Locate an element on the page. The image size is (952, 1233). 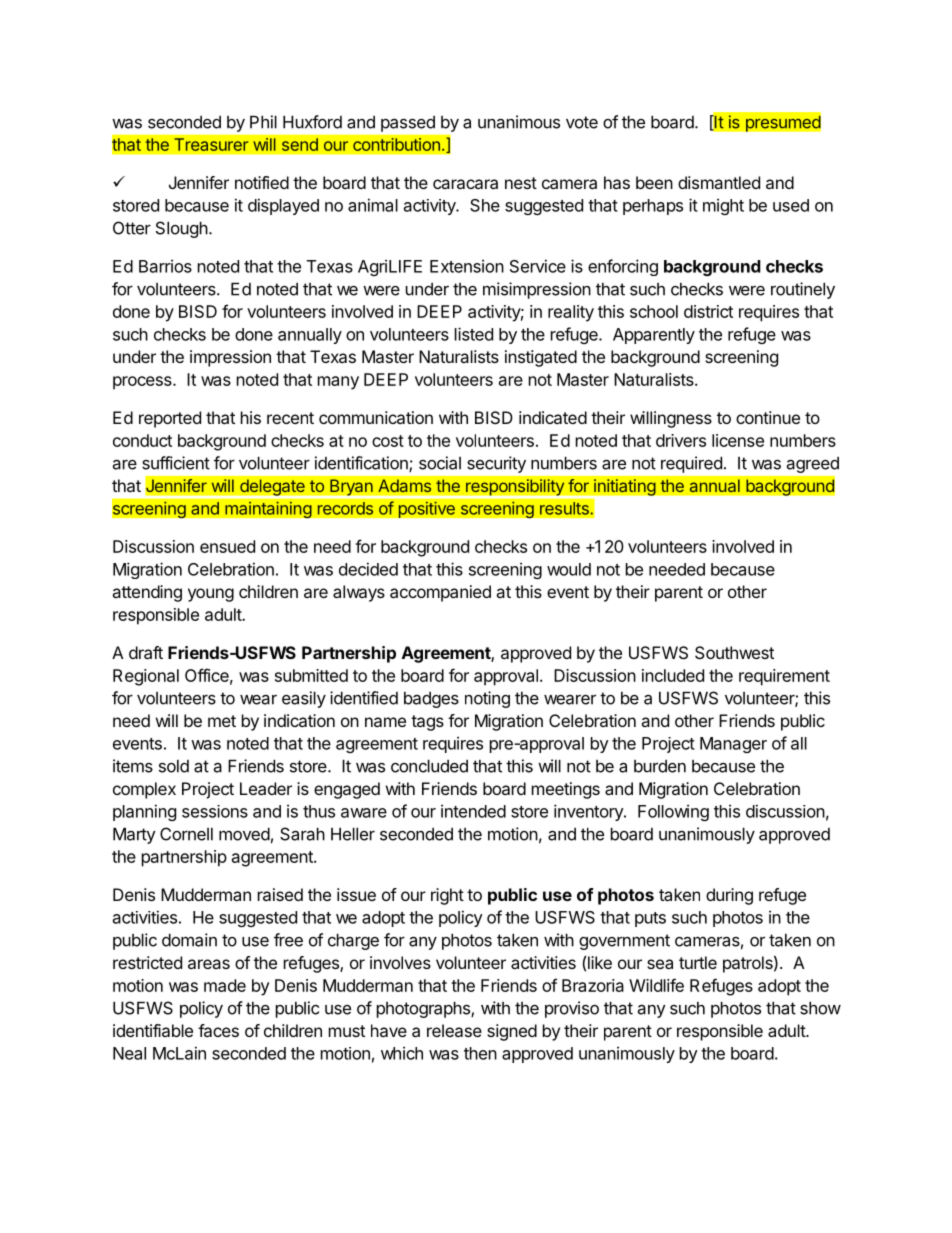
show is located at coordinates (820, 1008).
